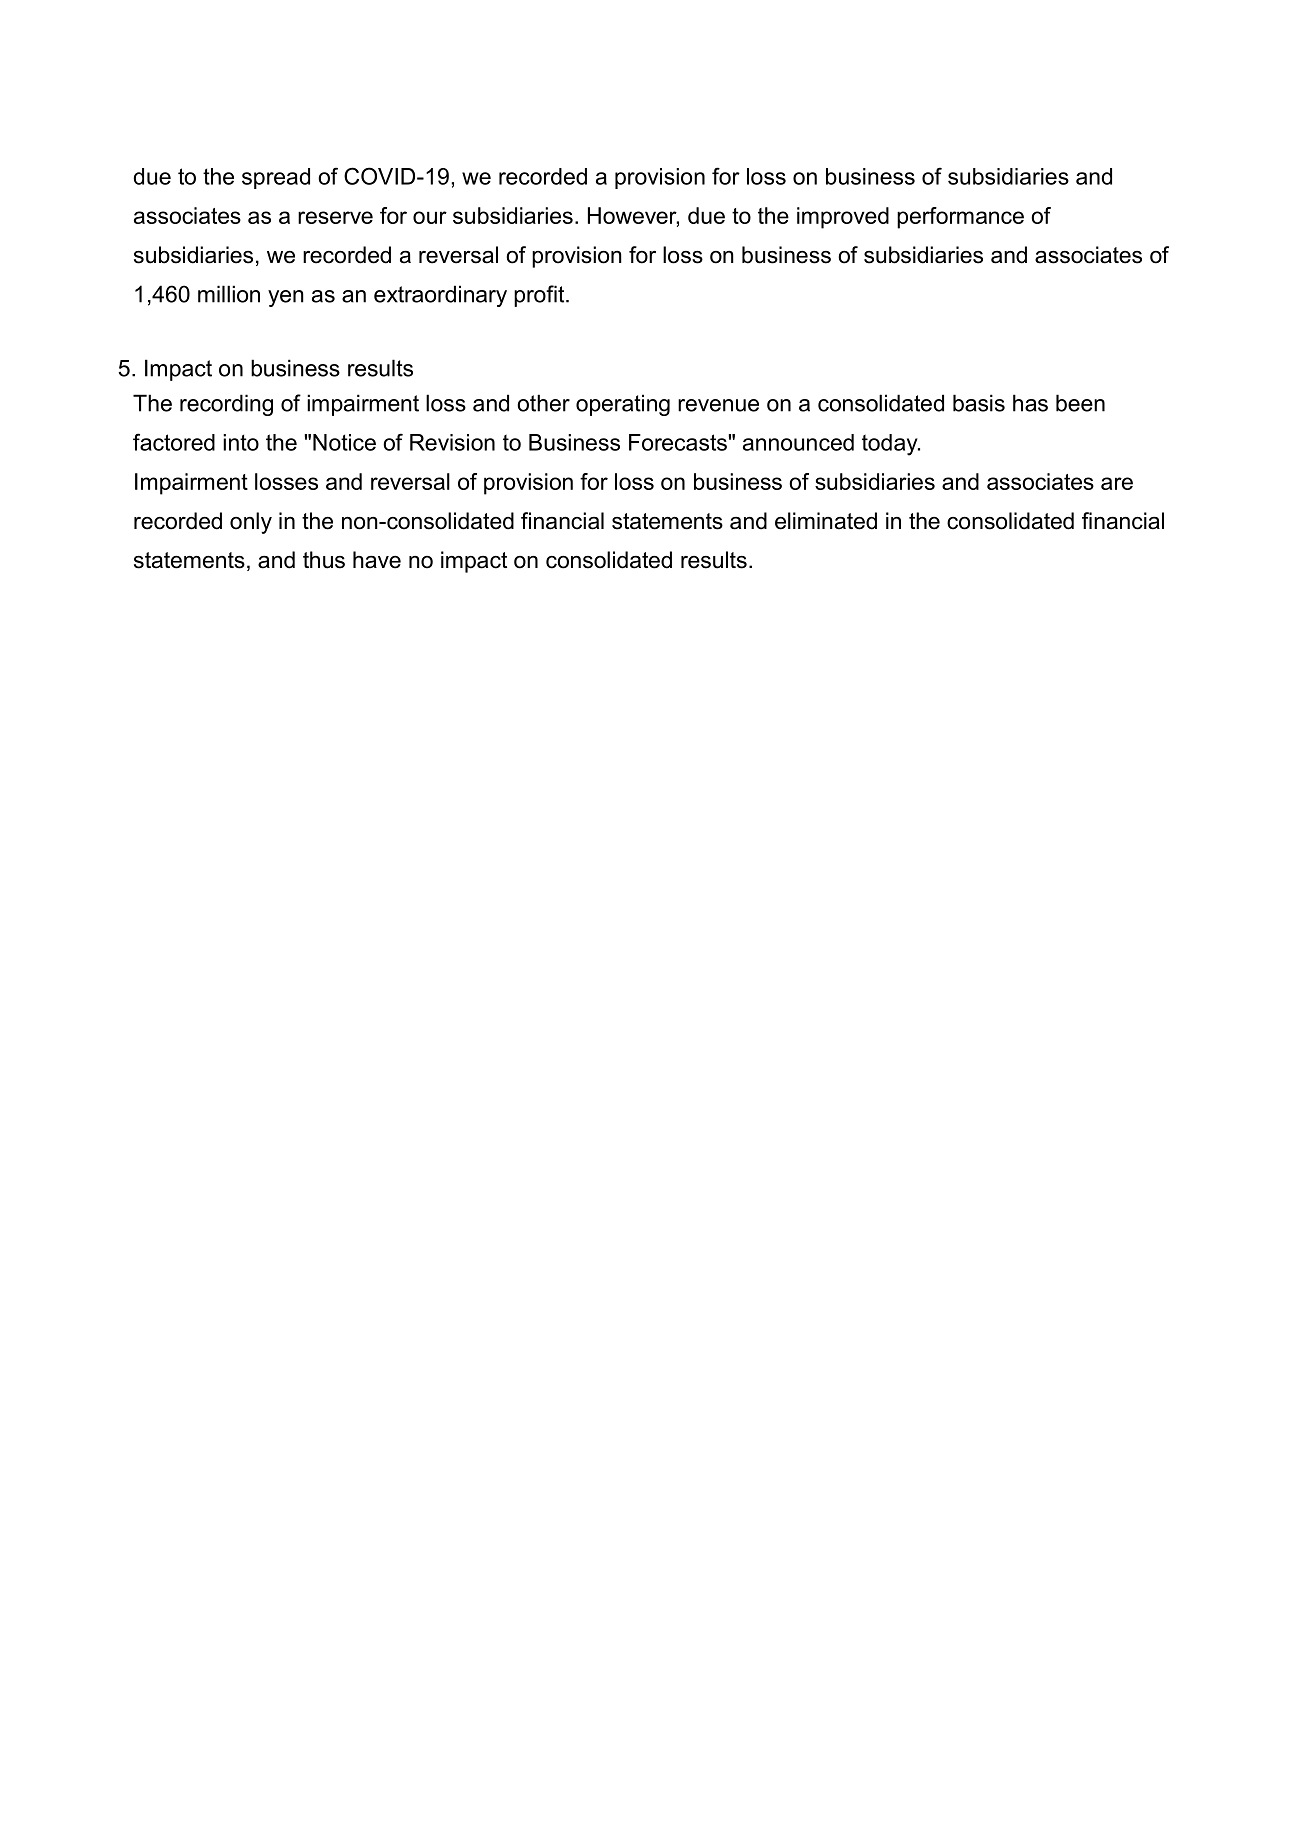  What do you see at coordinates (843, 218) in the screenshot?
I see `improved` at bounding box center [843, 218].
